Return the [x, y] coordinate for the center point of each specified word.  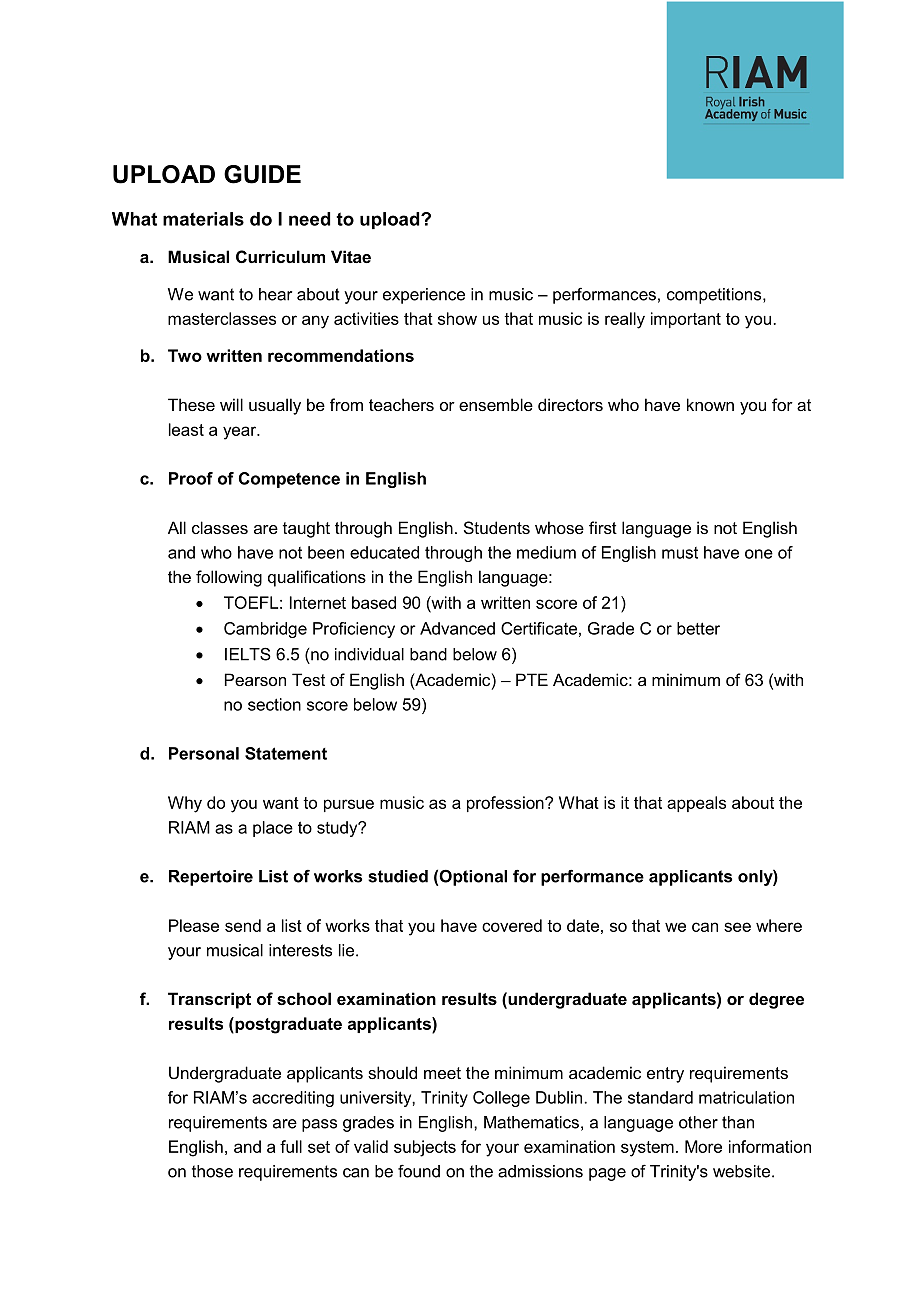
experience [424, 296]
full [291, 1146]
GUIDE [262, 174]
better [698, 628]
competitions [715, 296]
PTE [532, 679]
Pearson [255, 679]
